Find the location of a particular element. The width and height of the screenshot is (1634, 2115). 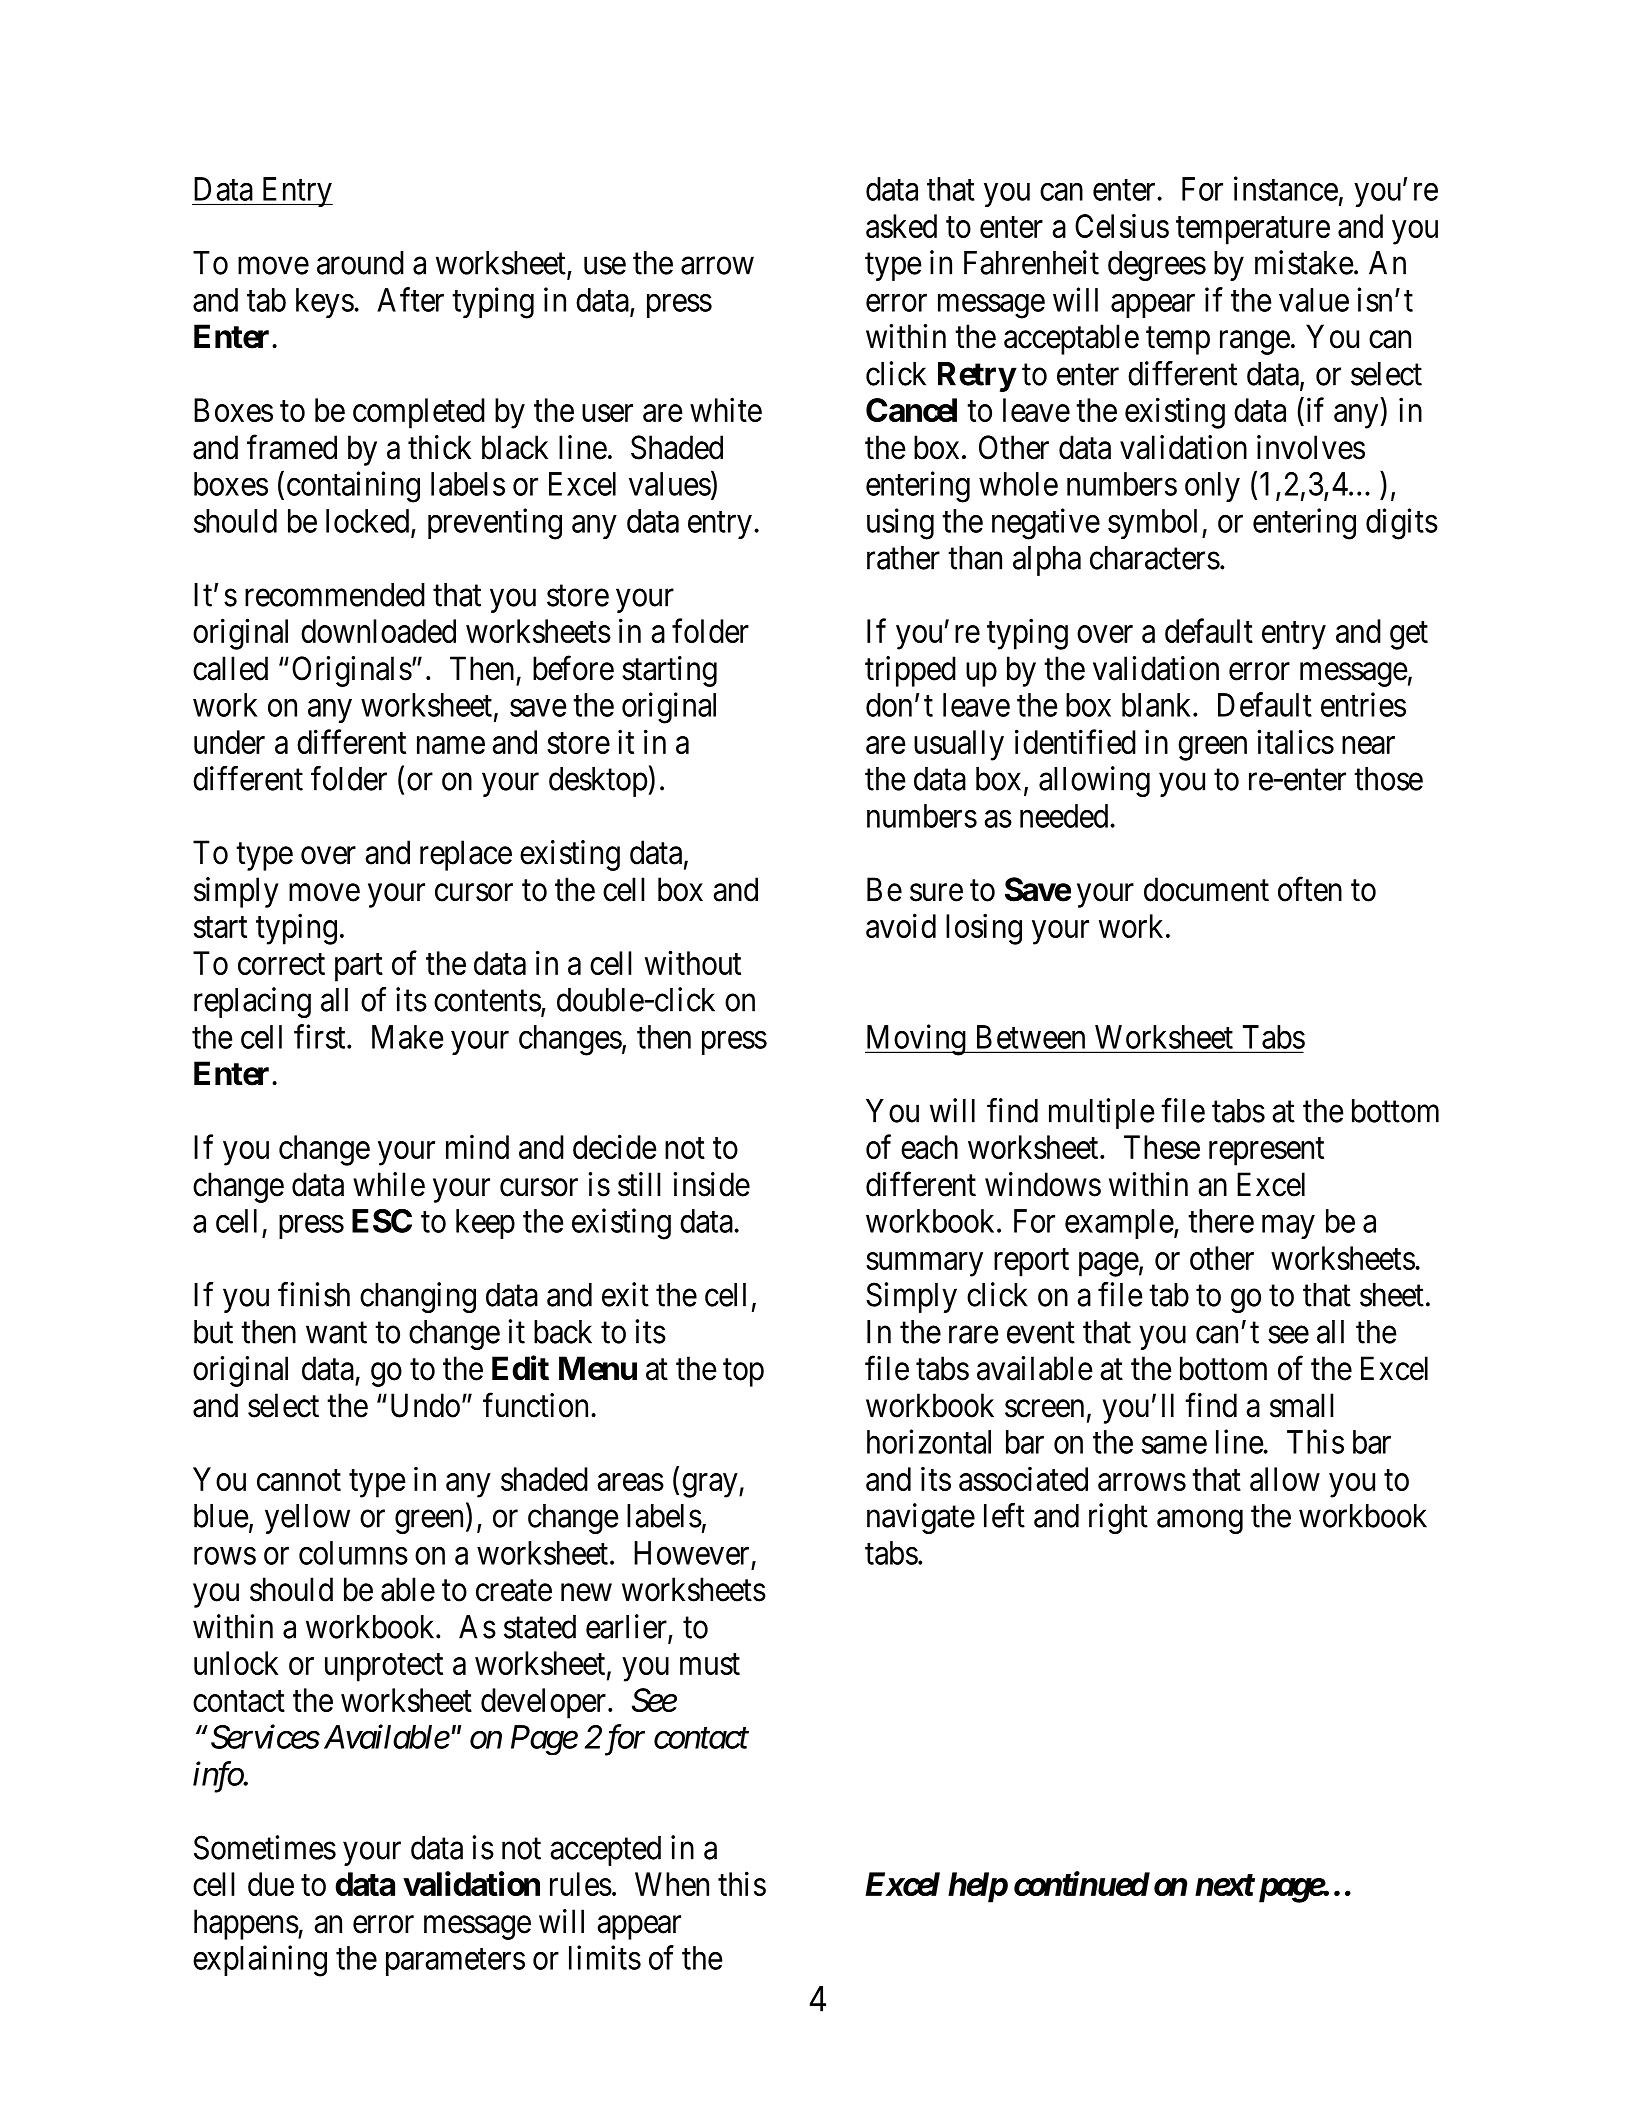

summary is located at coordinates (924, 1264).
